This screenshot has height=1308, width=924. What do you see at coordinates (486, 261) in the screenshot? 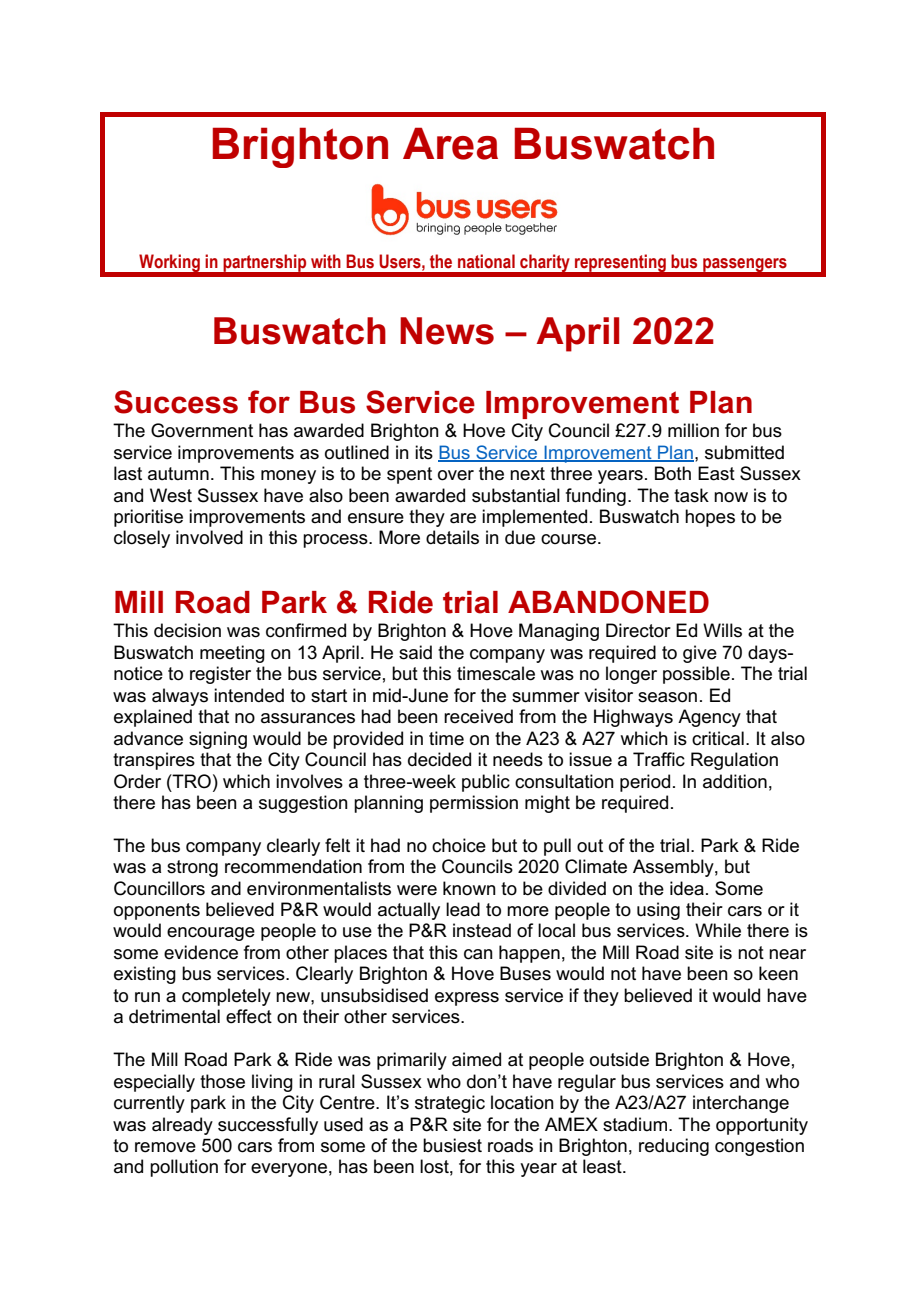
I see `national` at bounding box center [486, 261].
